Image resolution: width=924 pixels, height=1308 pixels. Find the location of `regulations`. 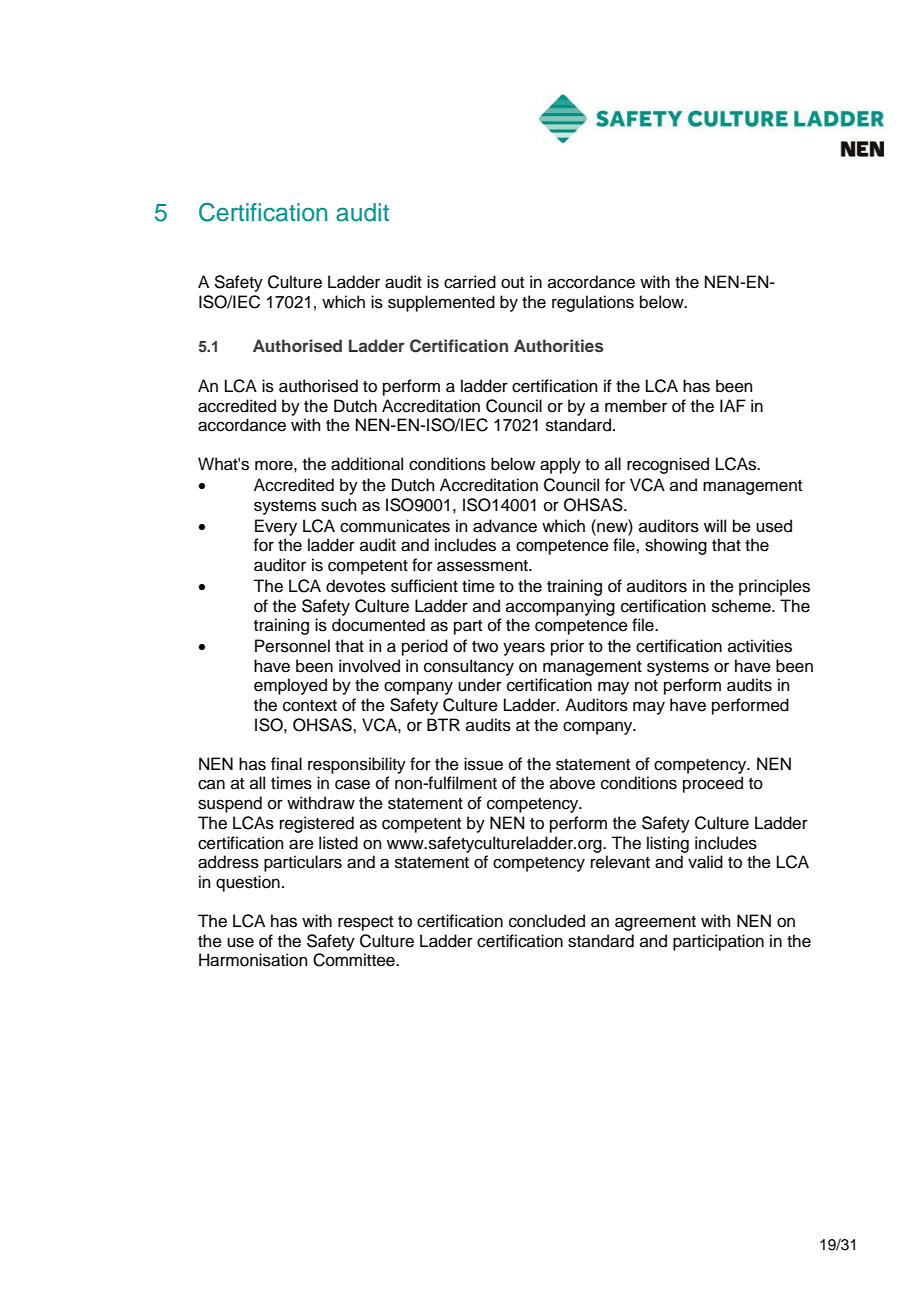

regulations is located at coordinates (593, 303).
